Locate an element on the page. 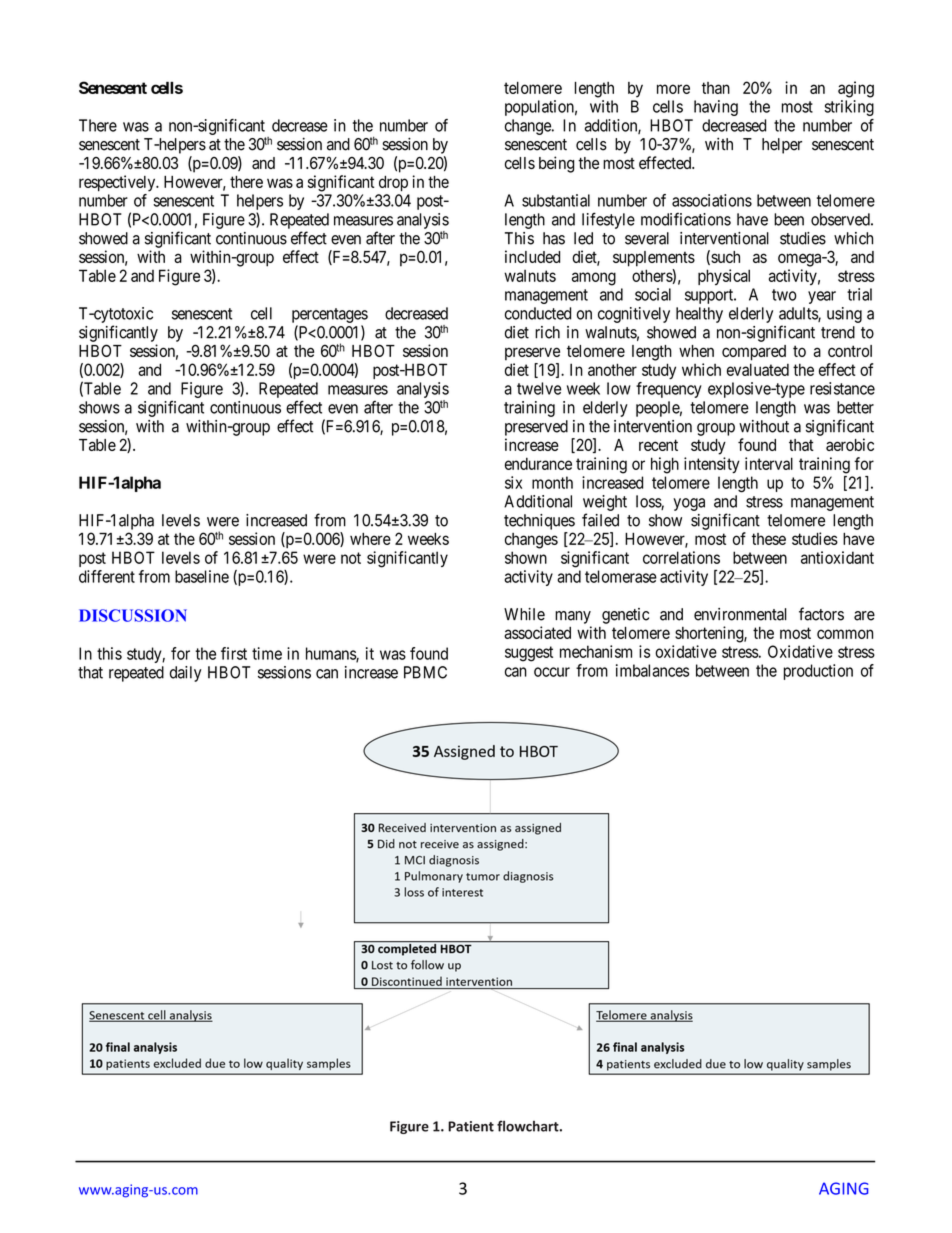 The image size is (952, 1233). While is located at coordinates (524, 614).
